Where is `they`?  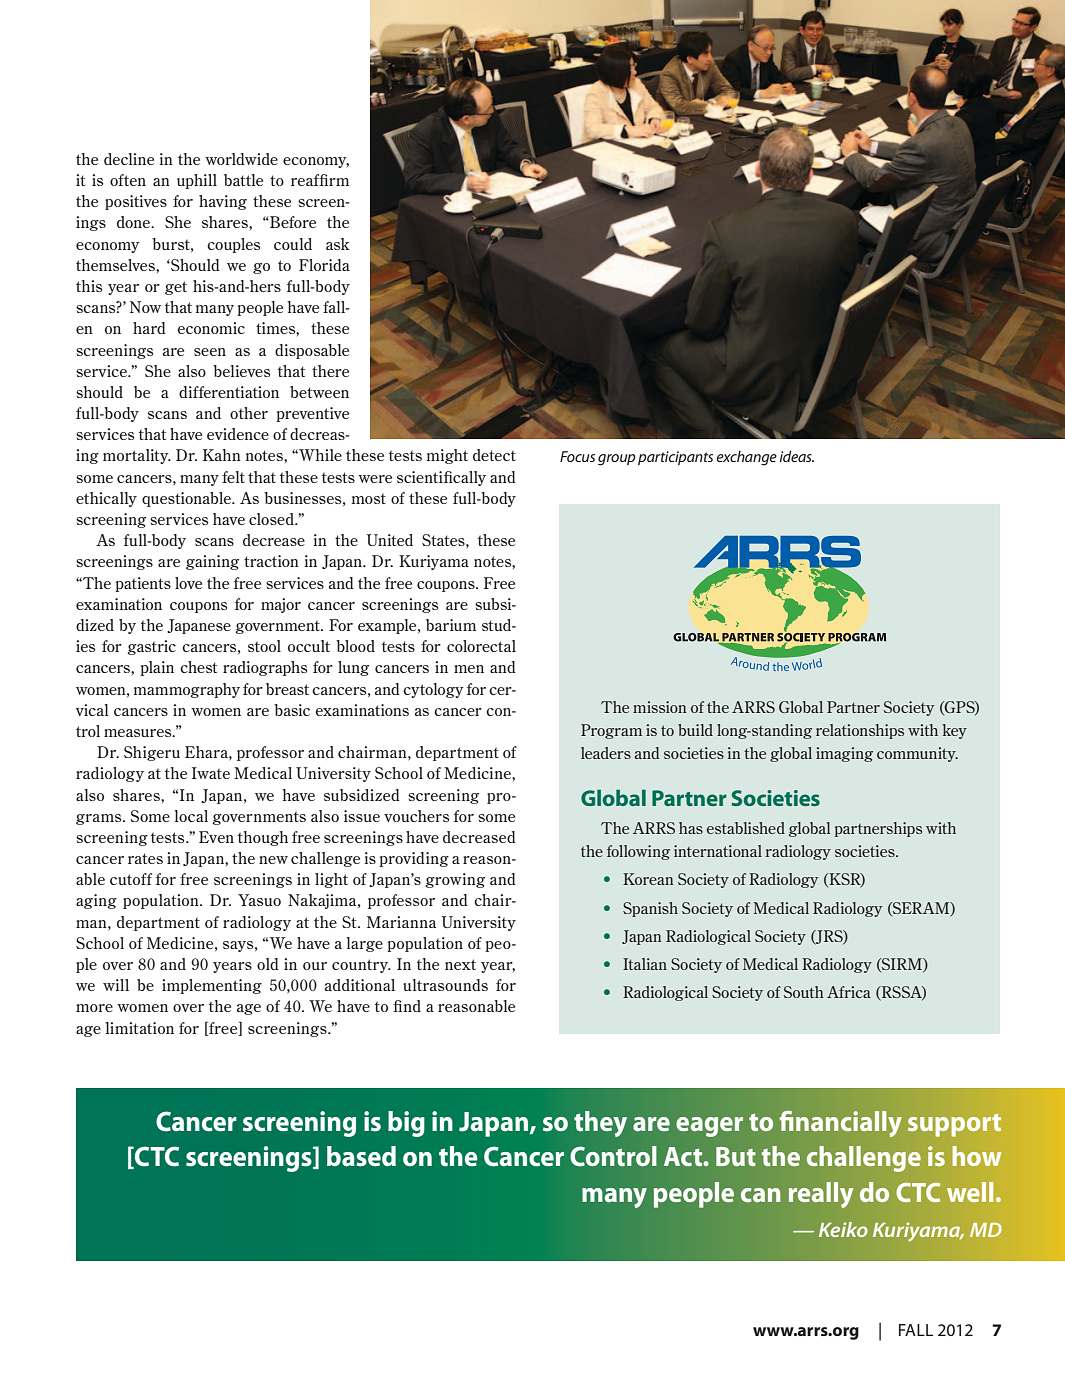
they is located at coordinates (600, 1124).
